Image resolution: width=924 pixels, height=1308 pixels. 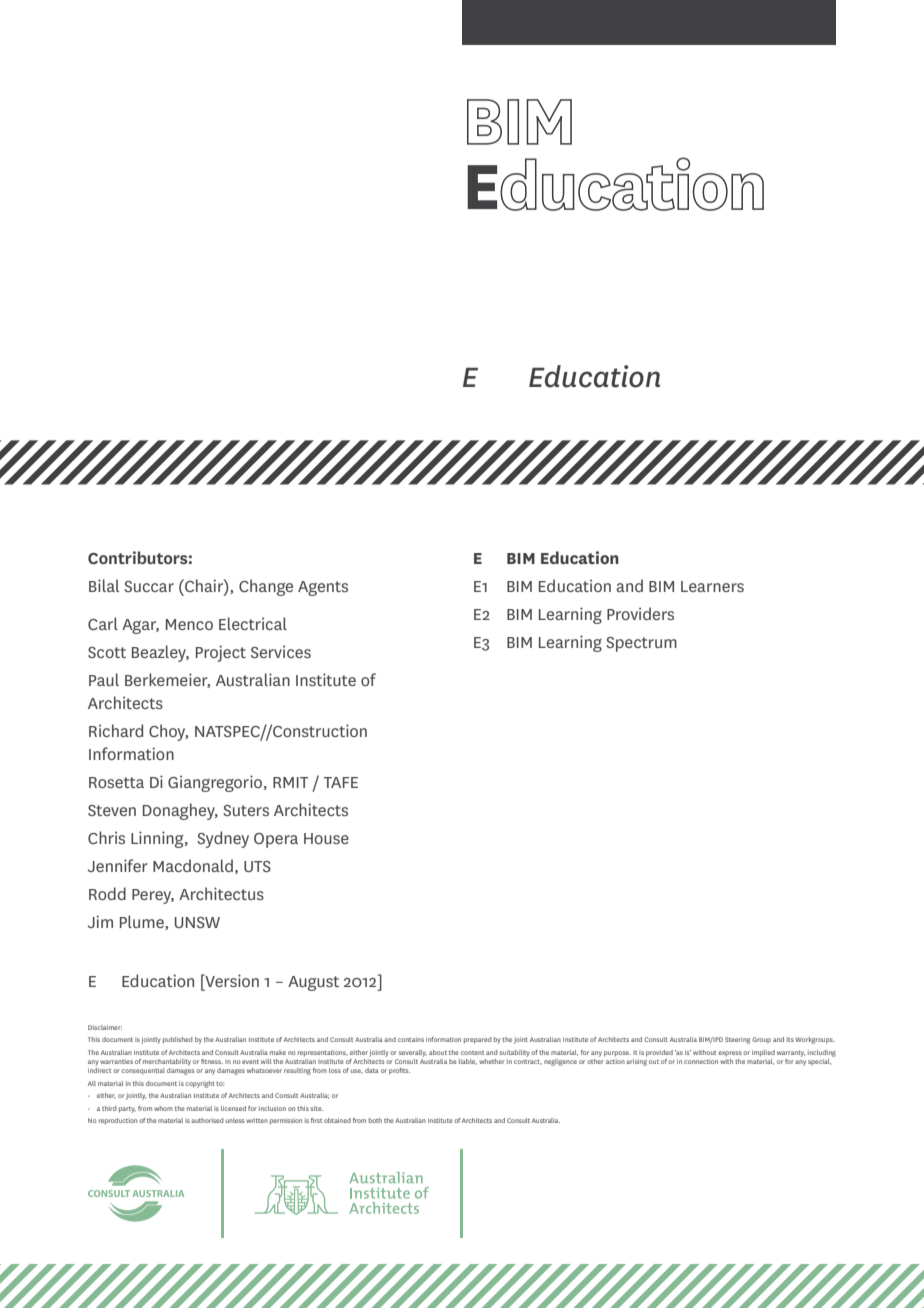 What do you see at coordinates (712, 586) in the screenshot?
I see `Learners` at bounding box center [712, 586].
